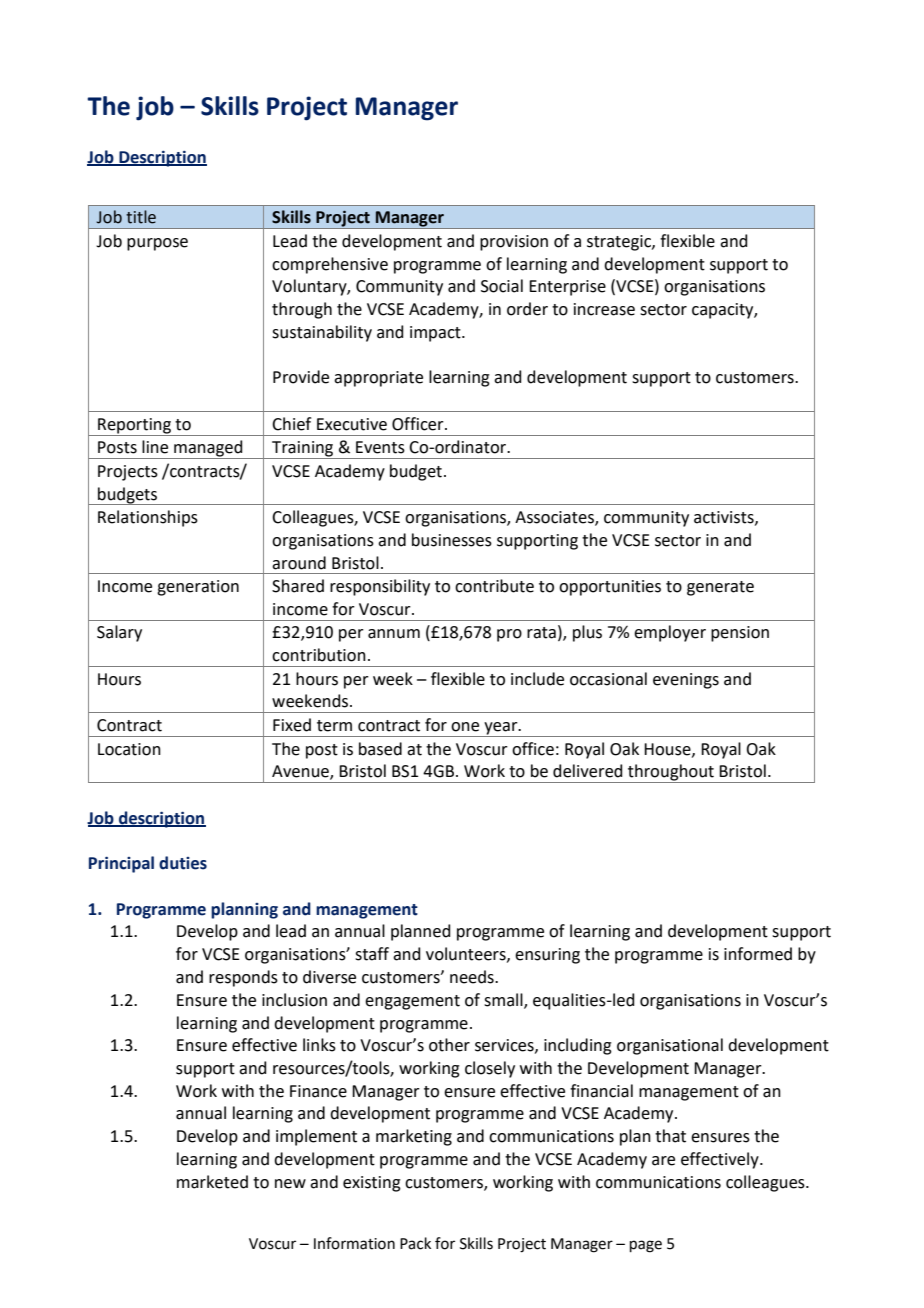 This document has height=1308, width=924. Describe the element at coordinates (620, 243) in the document. I see `strategic` at that location.
